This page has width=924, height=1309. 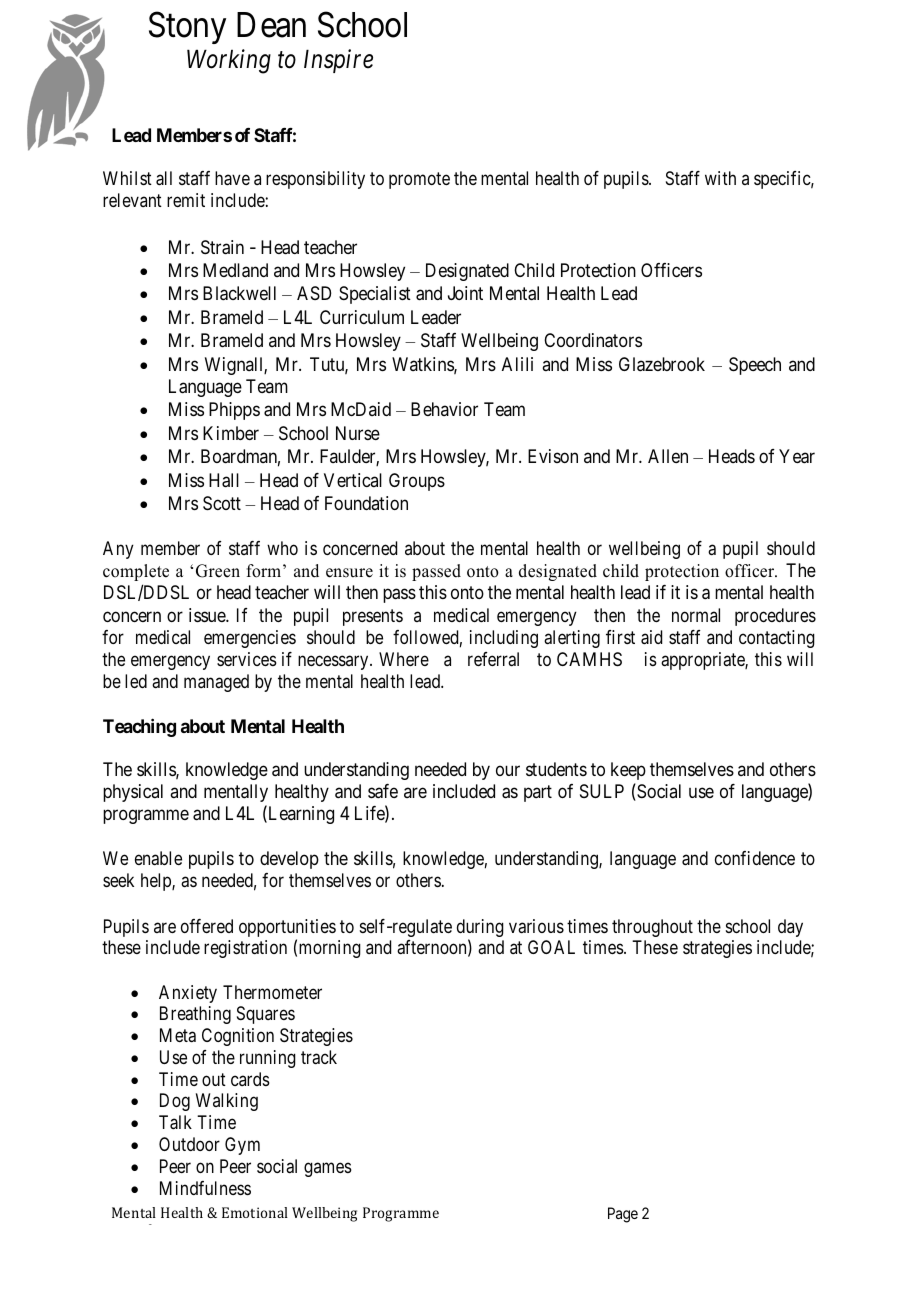 I want to click on our, so click(x=508, y=771).
